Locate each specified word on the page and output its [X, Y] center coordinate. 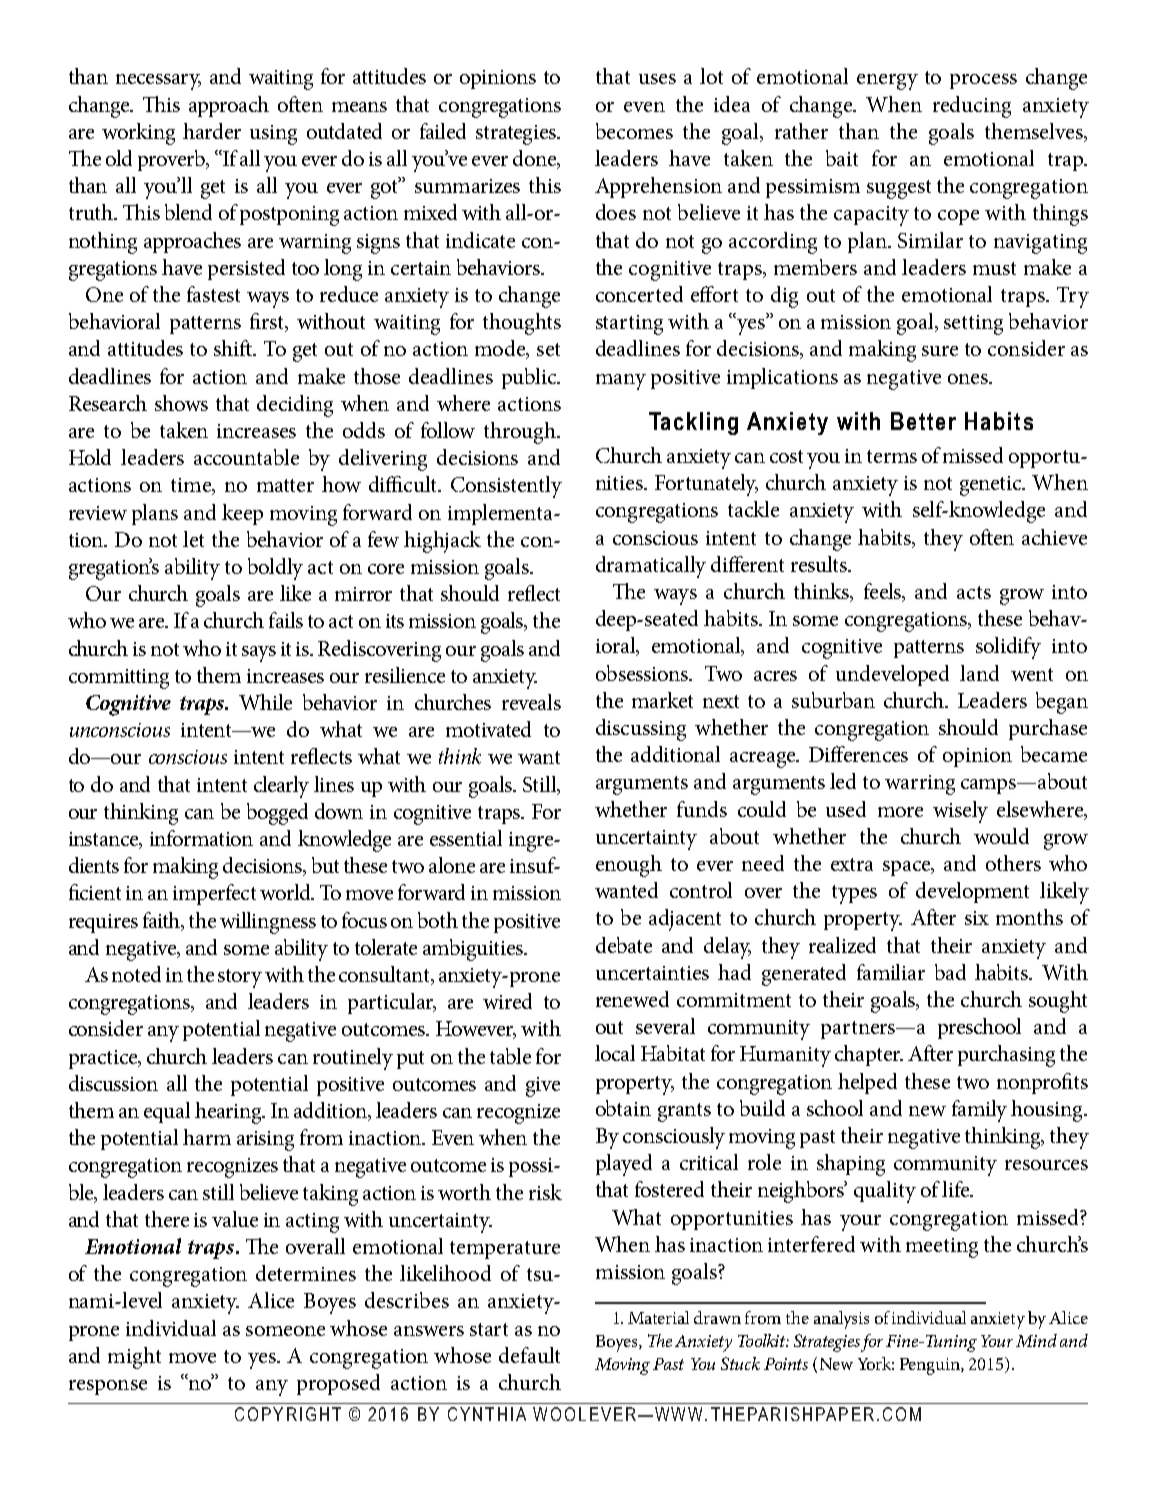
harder [212, 131]
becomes [634, 131]
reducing [972, 107]
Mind [1036, 1340]
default [529, 1355]
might [134, 1358]
